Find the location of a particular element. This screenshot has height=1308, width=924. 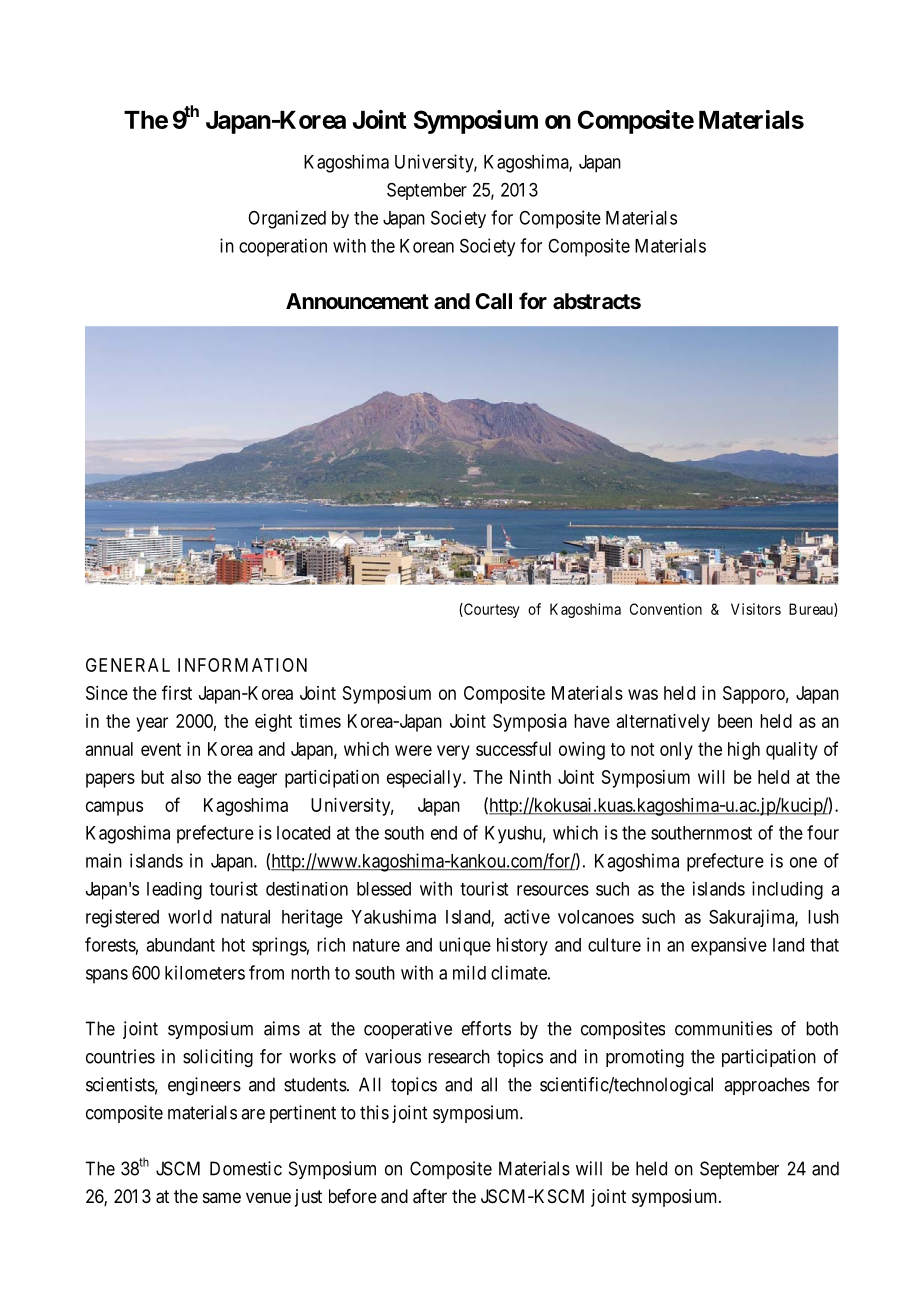

Announcement is located at coordinates (357, 301).
